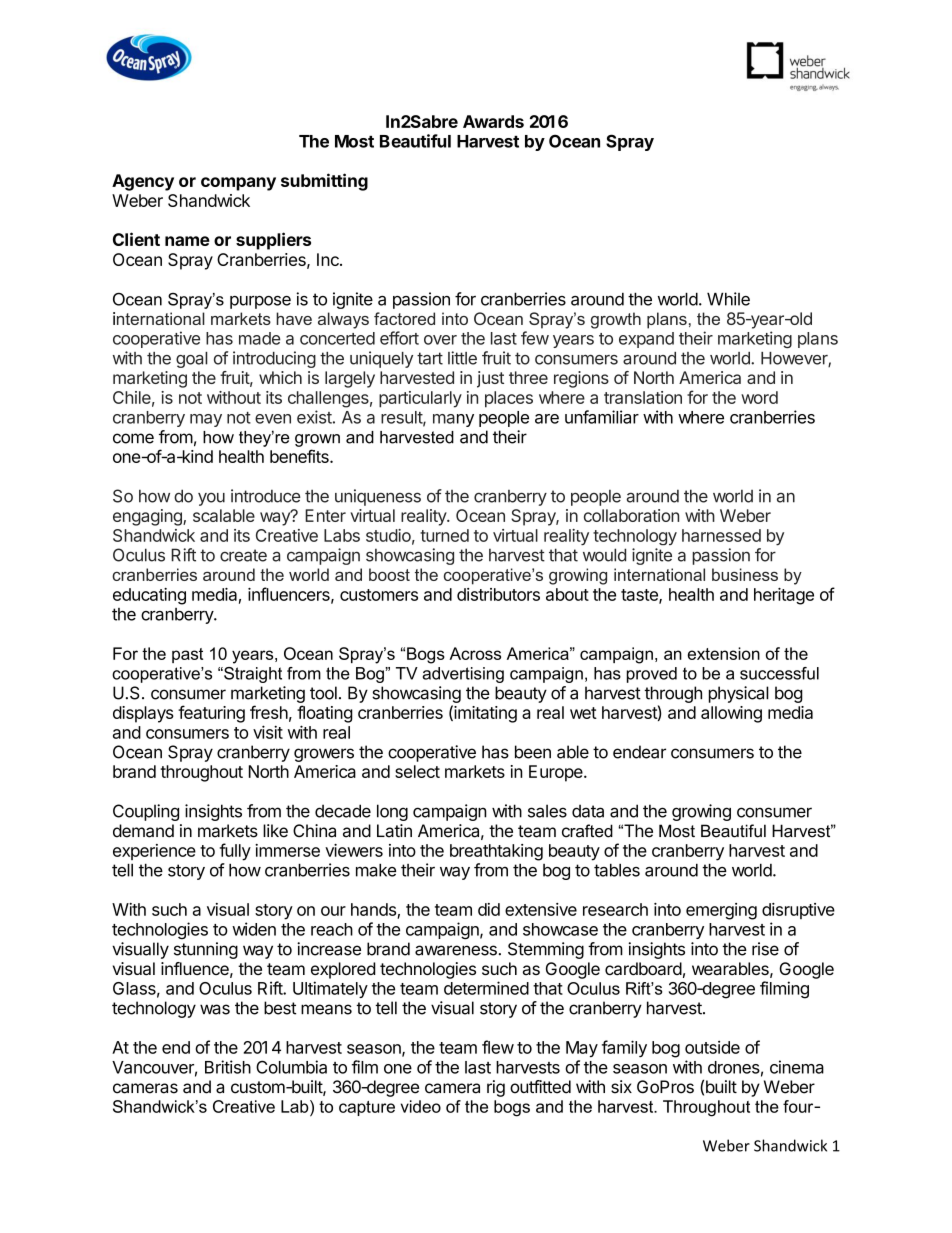  Describe the element at coordinates (493, 121) in the page. I see `Awards` at that location.
